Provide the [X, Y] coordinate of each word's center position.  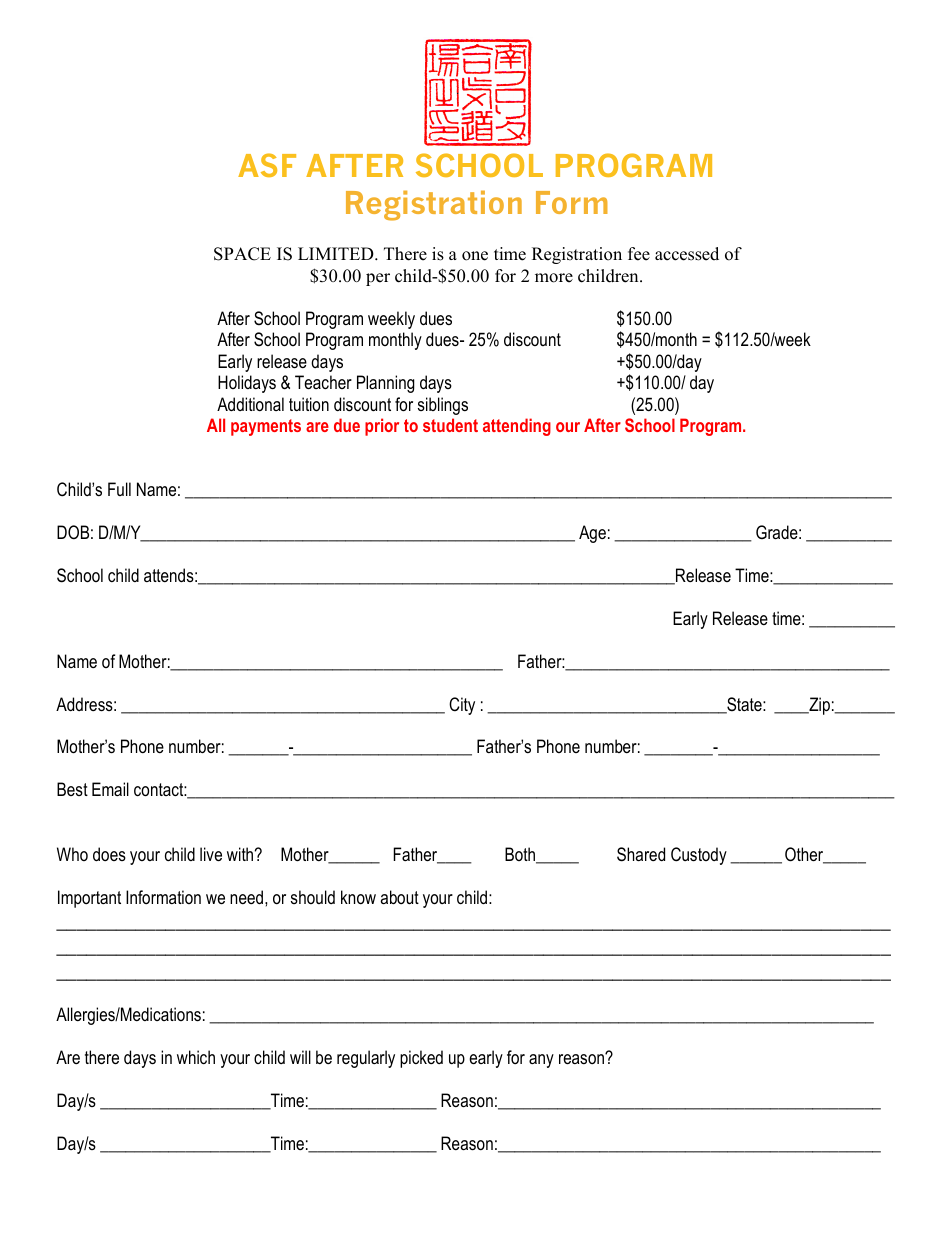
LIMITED [337, 253]
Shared [641, 854]
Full [119, 489]
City [462, 706]
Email [110, 789]
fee [639, 254]
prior [382, 427]
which [196, 1057]
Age [592, 534]
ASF [267, 165]
